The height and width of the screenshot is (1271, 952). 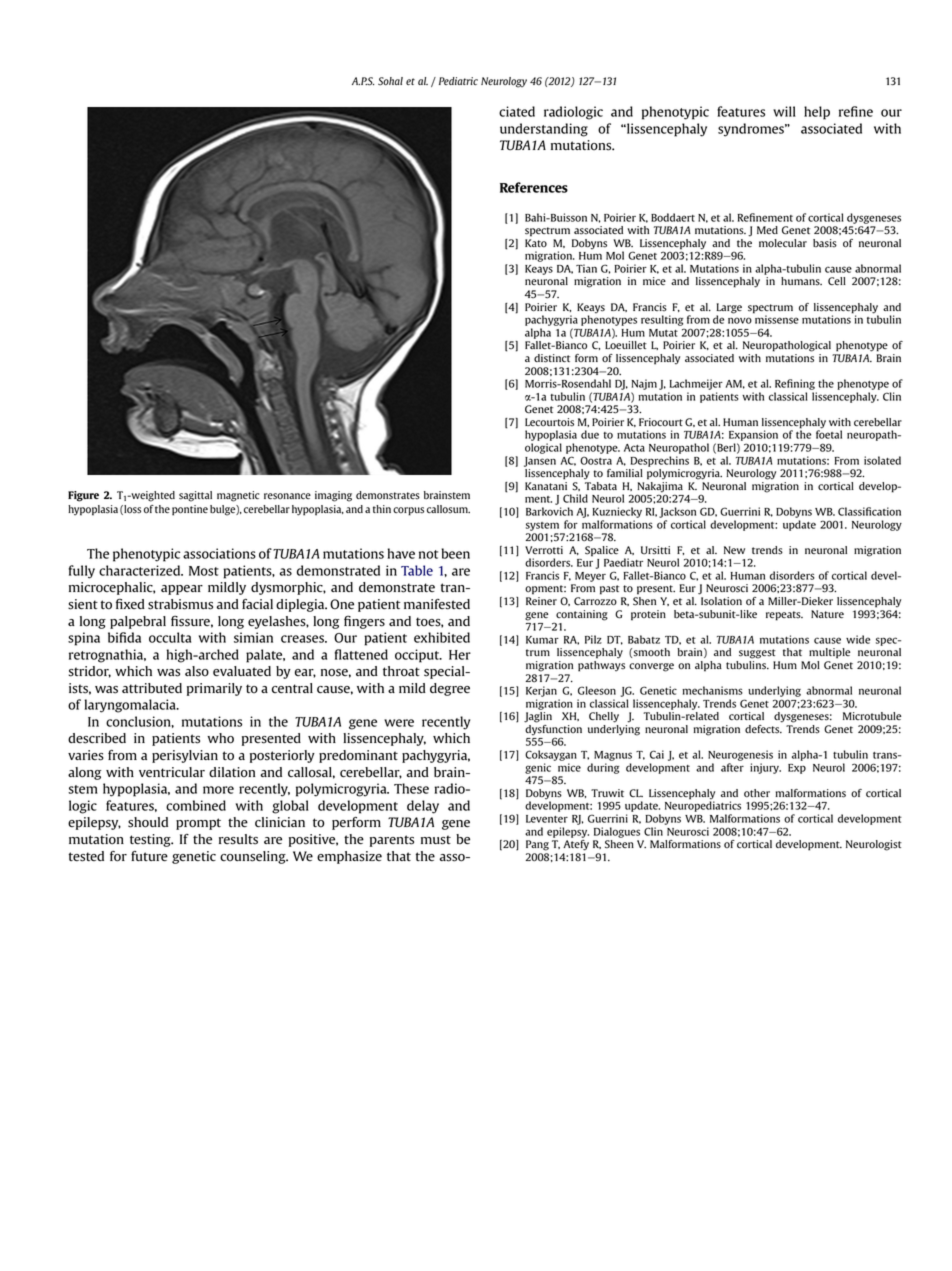 I want to click on callosum, so click(x=448, y=509).
